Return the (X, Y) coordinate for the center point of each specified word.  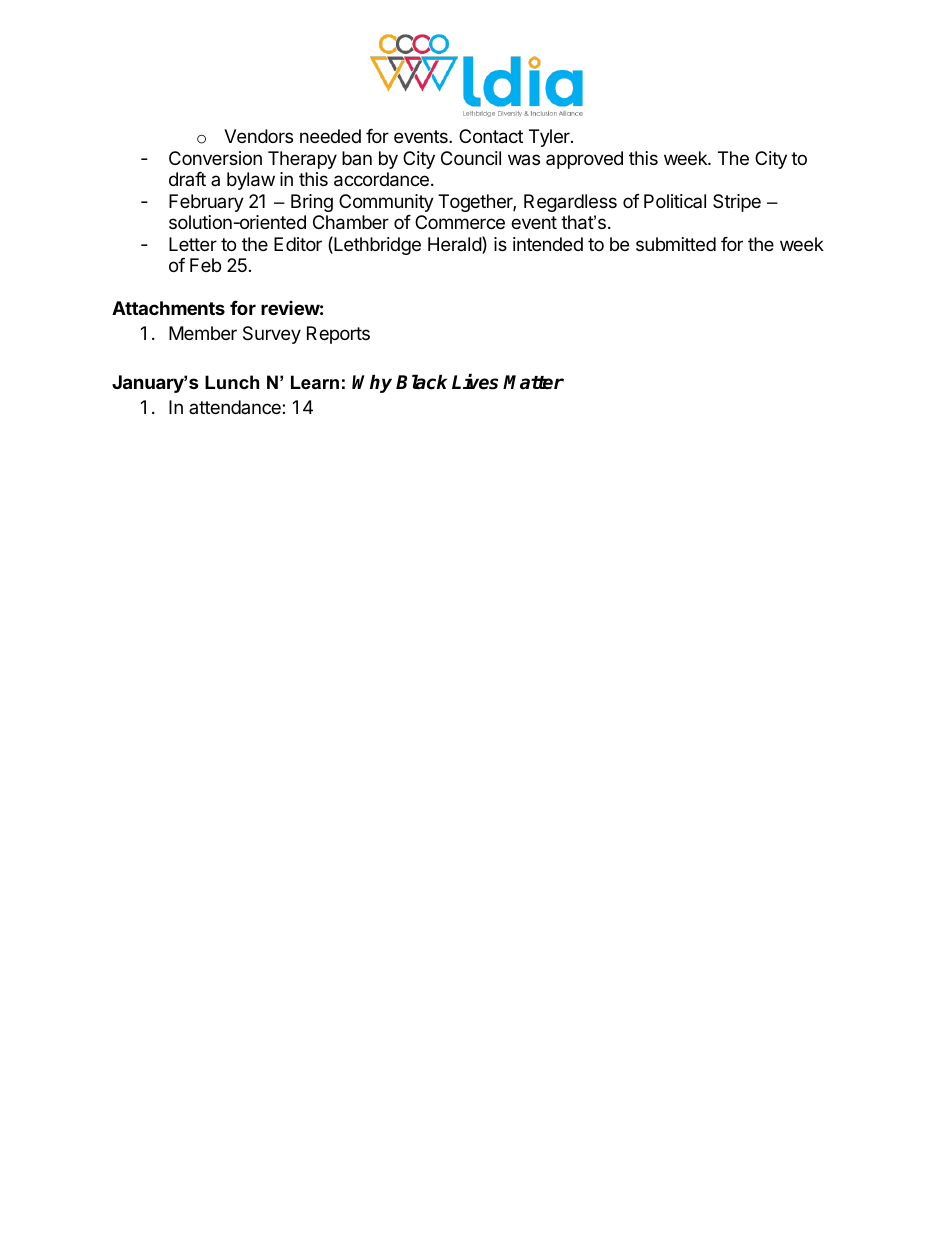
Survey (272, 335)
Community (386, 203)
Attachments (168, 308)
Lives (475, 382)
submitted (676, 244)
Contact (491, 136)
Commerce (460, 222)
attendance (236, 407)
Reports (338, 335)
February (206, 203)
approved (584, 160)
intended (548, 244)
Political (675, 201)
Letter (193, 244)
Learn (315, 382)
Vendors (258, 136)
